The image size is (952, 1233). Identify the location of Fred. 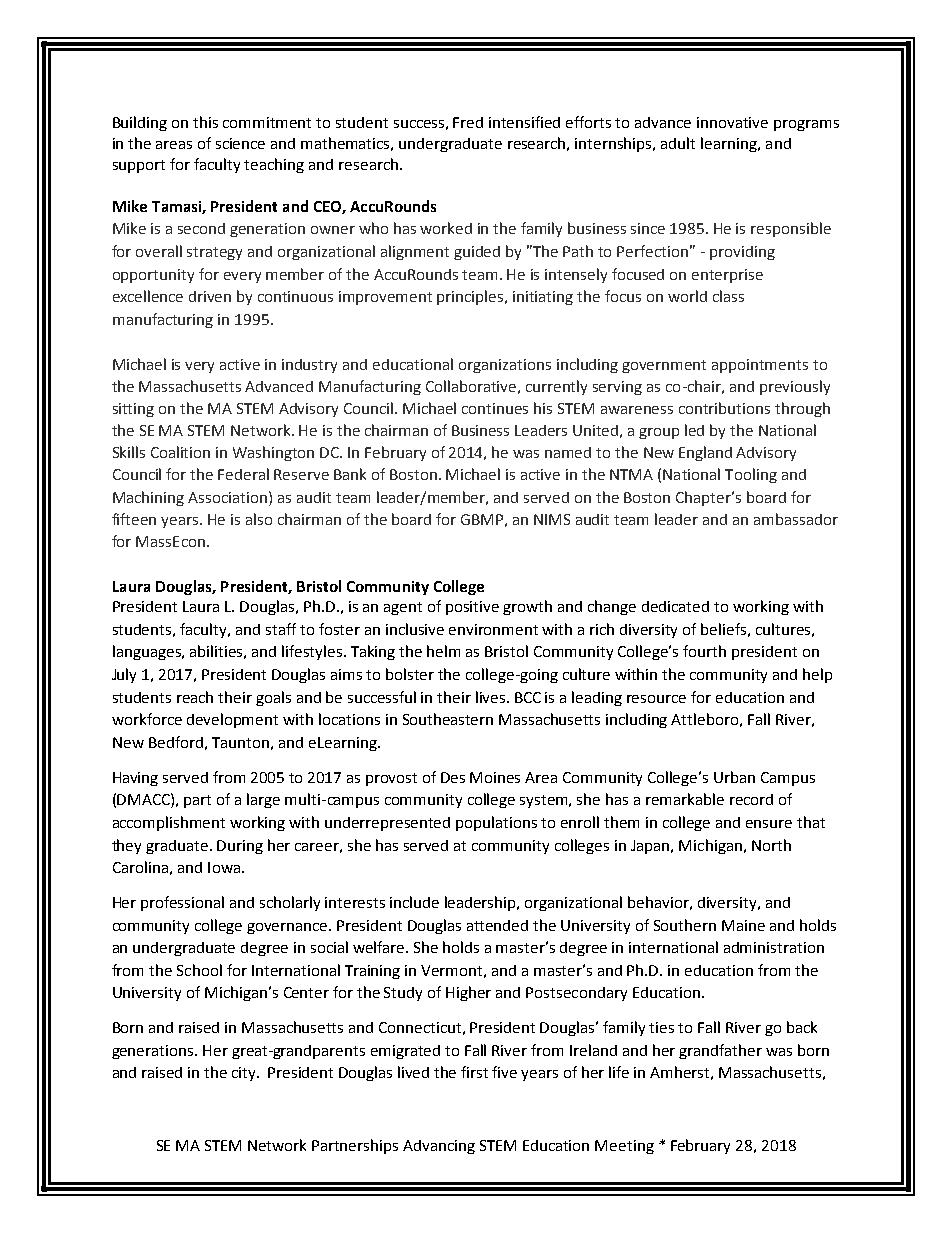
(468, 122).
